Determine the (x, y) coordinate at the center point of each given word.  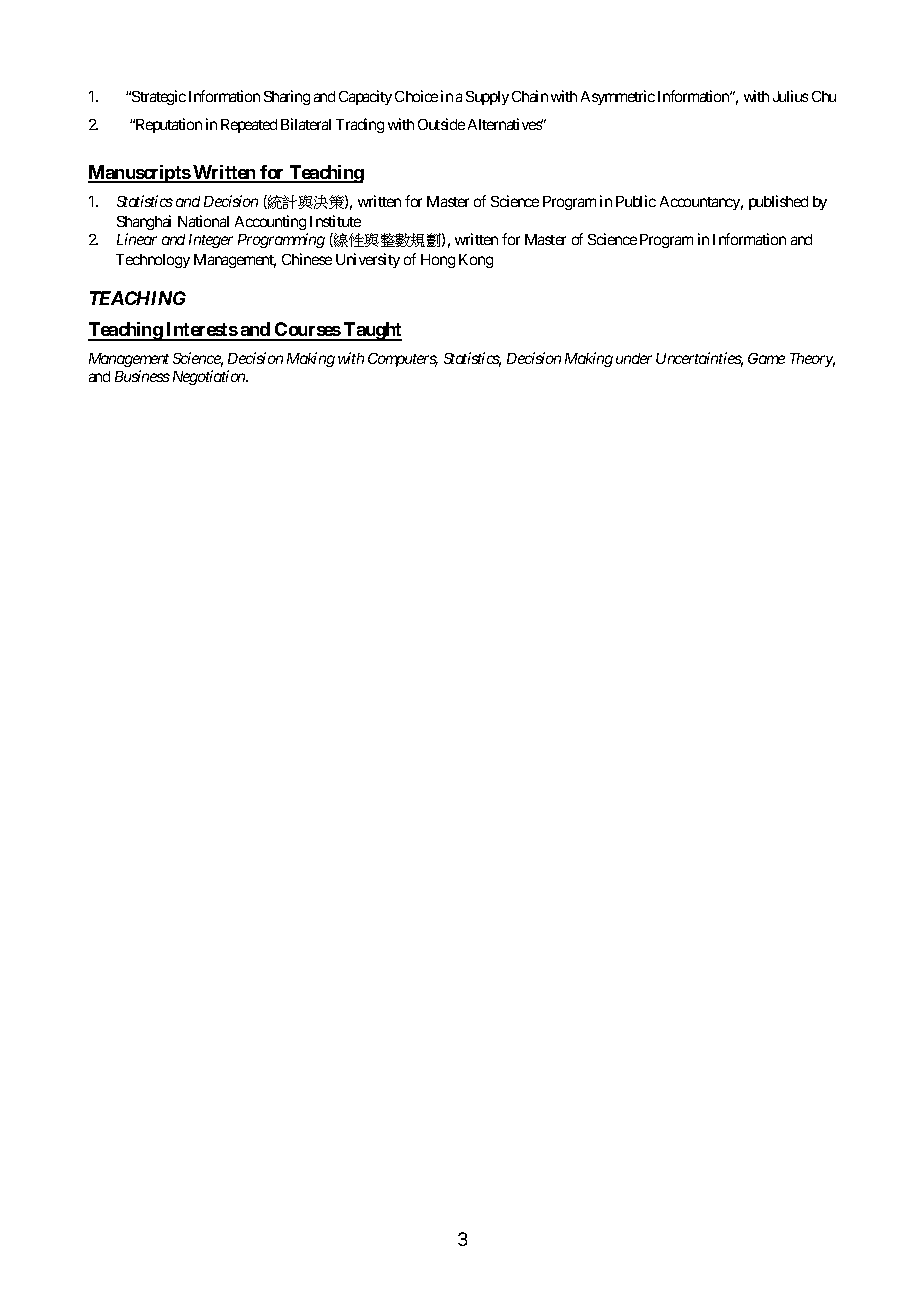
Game (766, 358)
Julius (790, 96)
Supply (487, 98)
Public (636, 201)
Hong (438, 261)
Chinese (307, 259)
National (203, 221)
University (368, 260)
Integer (211, 241)
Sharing (287, 97)
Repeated (249, 126)
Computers (403, 360)
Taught (372, 331)
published (778, 202)
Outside (441, 124)
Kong (476, 261)
